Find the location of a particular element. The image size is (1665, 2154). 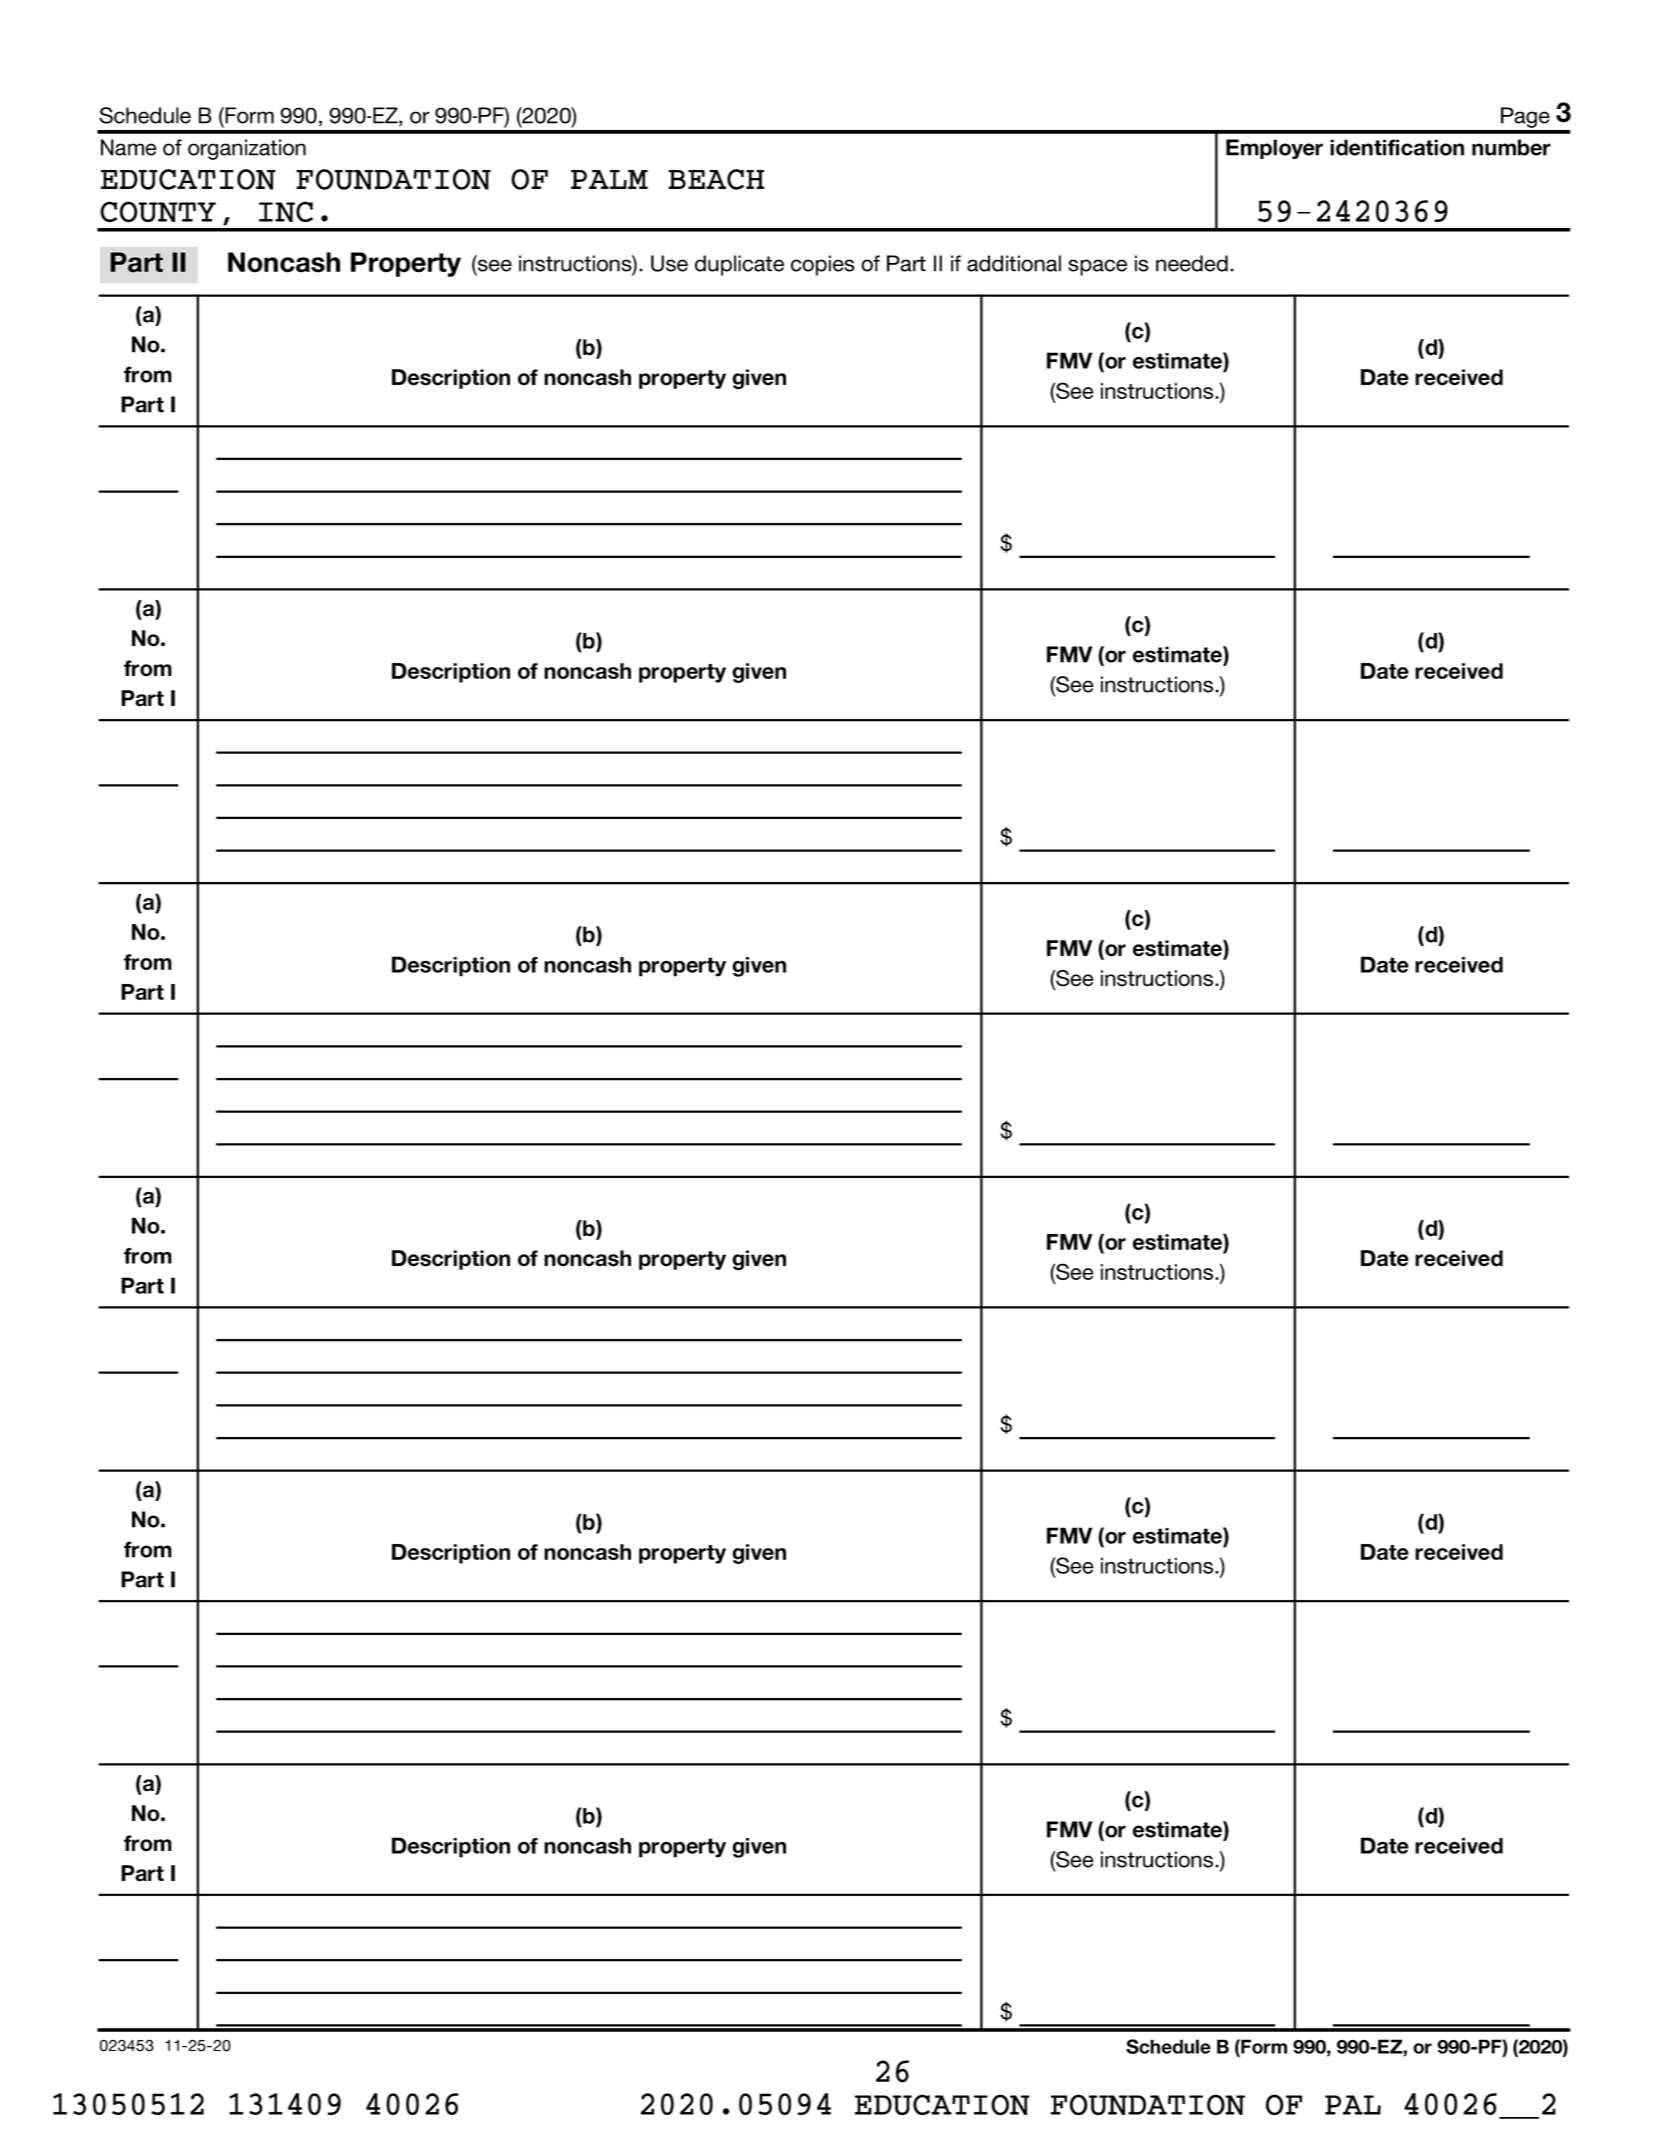

Use is located at coordinates (669, 263).
